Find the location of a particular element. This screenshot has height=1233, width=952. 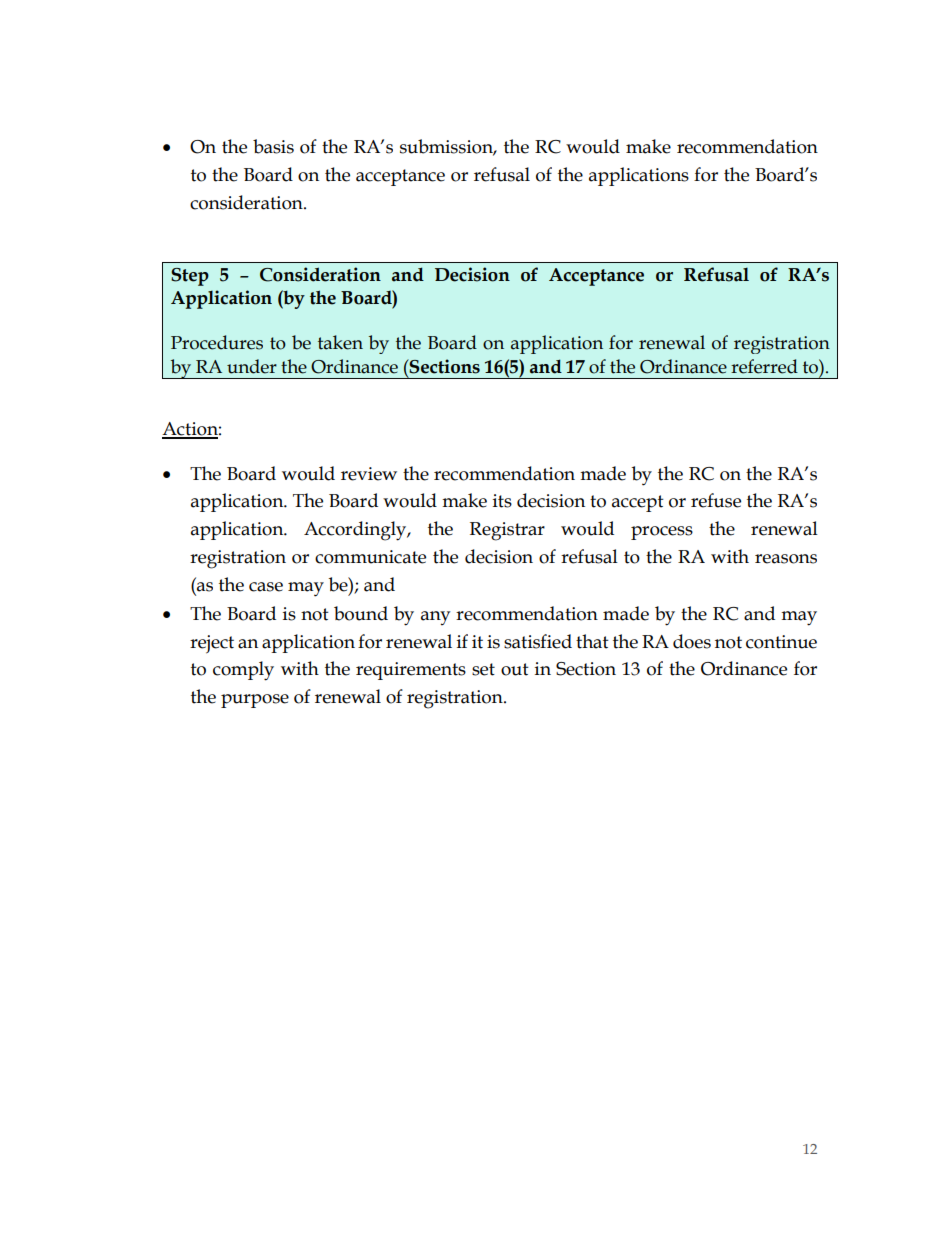

referred is located at coordinates (764, 366).
